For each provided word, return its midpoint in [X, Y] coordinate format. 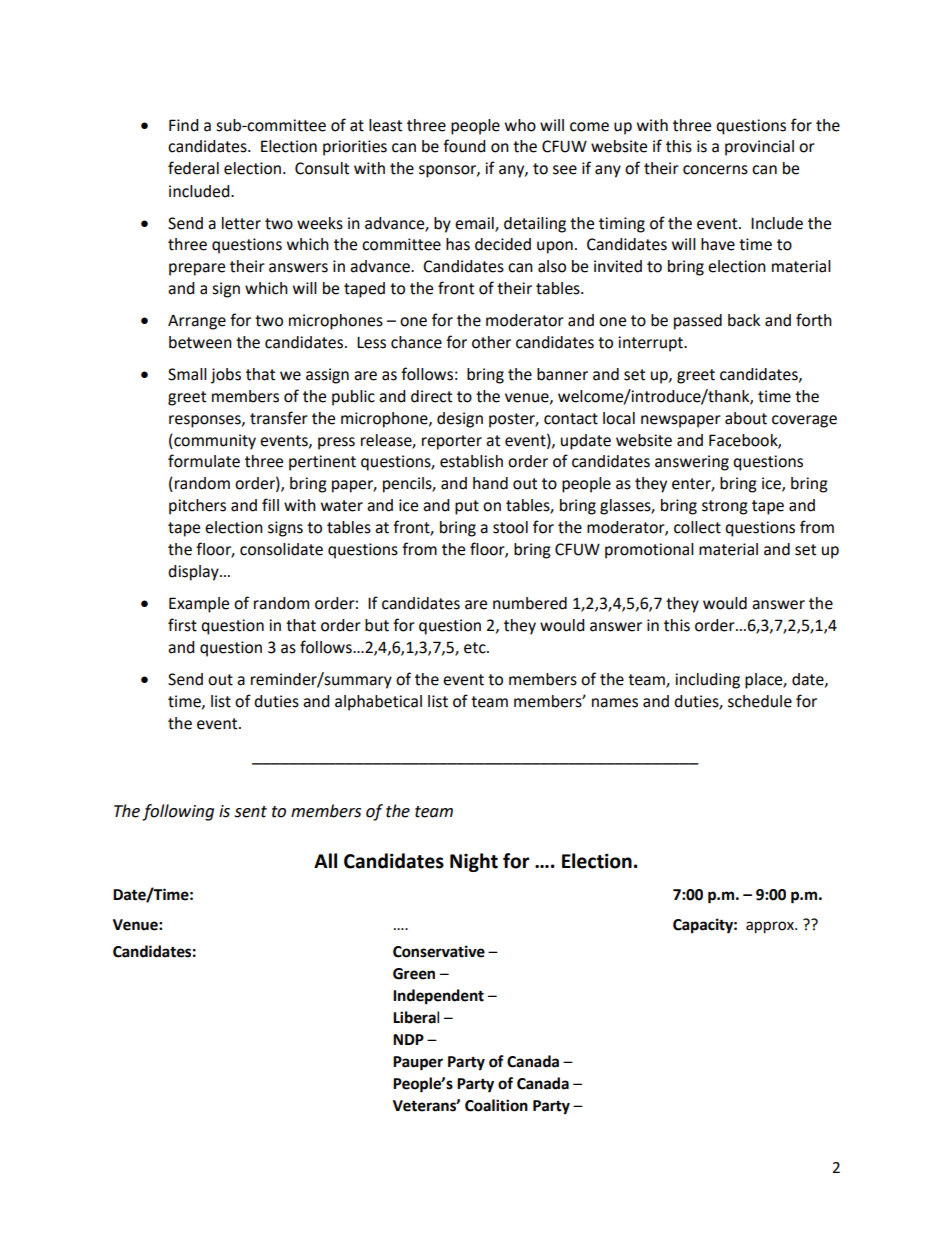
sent [250, 812]
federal [193, 168]
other [491, 342]
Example [199, 605]
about [746, 418]
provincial [759, 148]
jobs [226, 376]
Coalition [496, 1105]
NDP [408, 1039]
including [707, 681]
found [464, 146]
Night [474, 862]
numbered [530, 603]
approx [771, 927]
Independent [438, 997]
